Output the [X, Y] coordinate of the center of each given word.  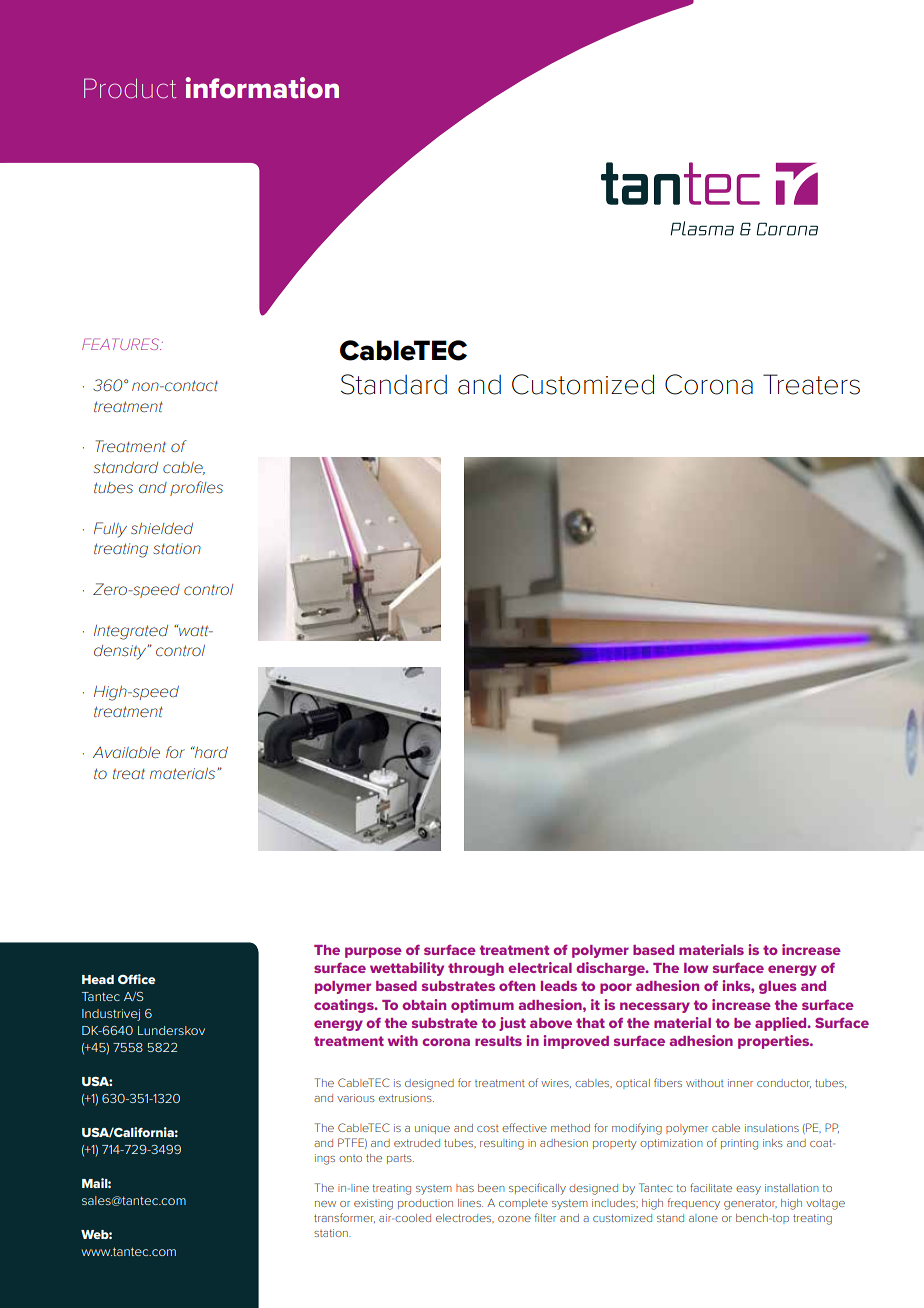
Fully [110, 530]
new [325, 1204]
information [262, 88]
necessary [655, 1007]
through [476, 969]
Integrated [131, 632]
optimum [482, 1006]
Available [126, 752]
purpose [373, 952]
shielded [162, 528]
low [696, 968]
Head [98, 979]
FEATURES [121, 344]
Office [137, 979]
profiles [196, 488]
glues [778, 987]
